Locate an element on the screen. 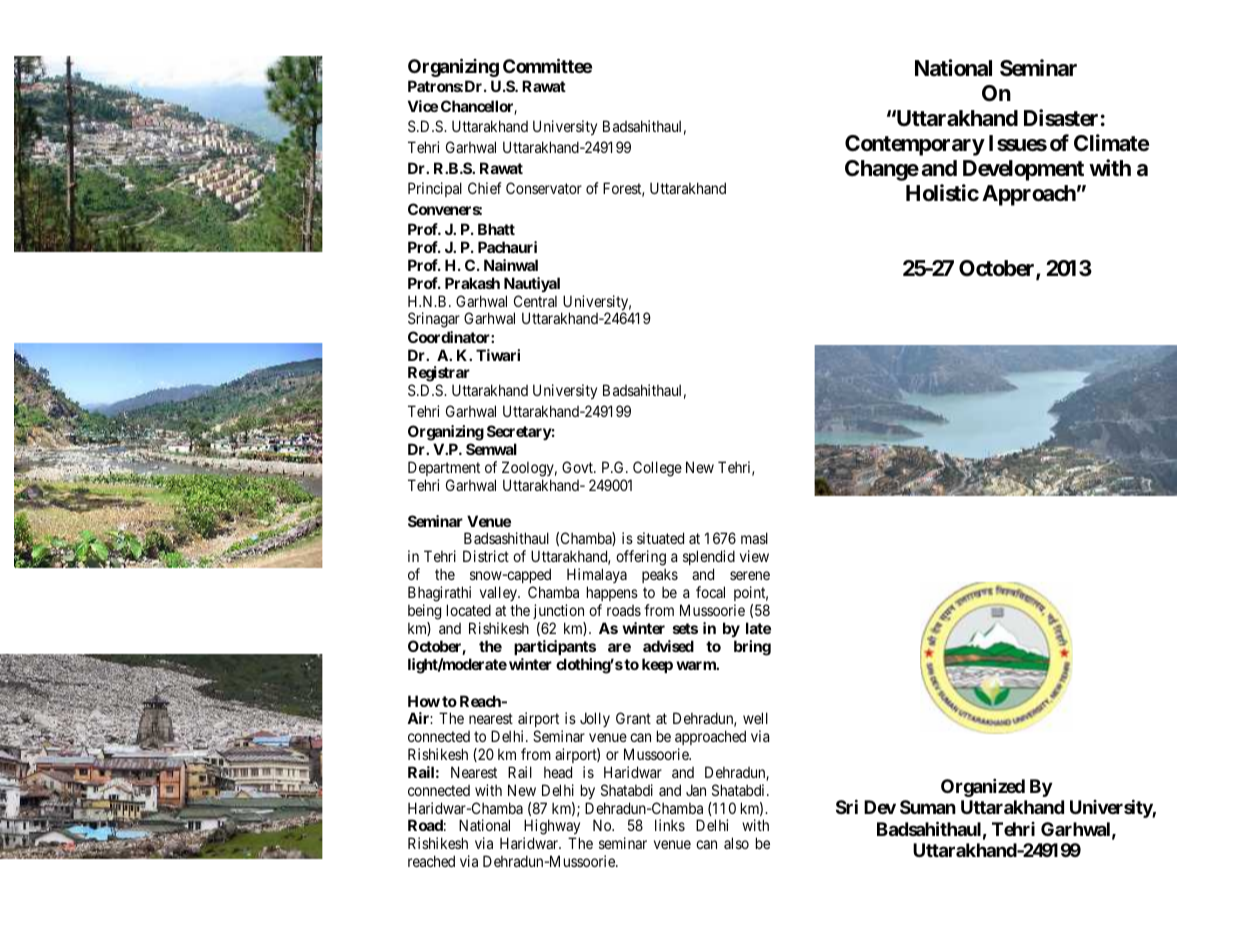 The width and height of the screenshot is (1233, 952). Highway is located at coordinates (551, 828).
